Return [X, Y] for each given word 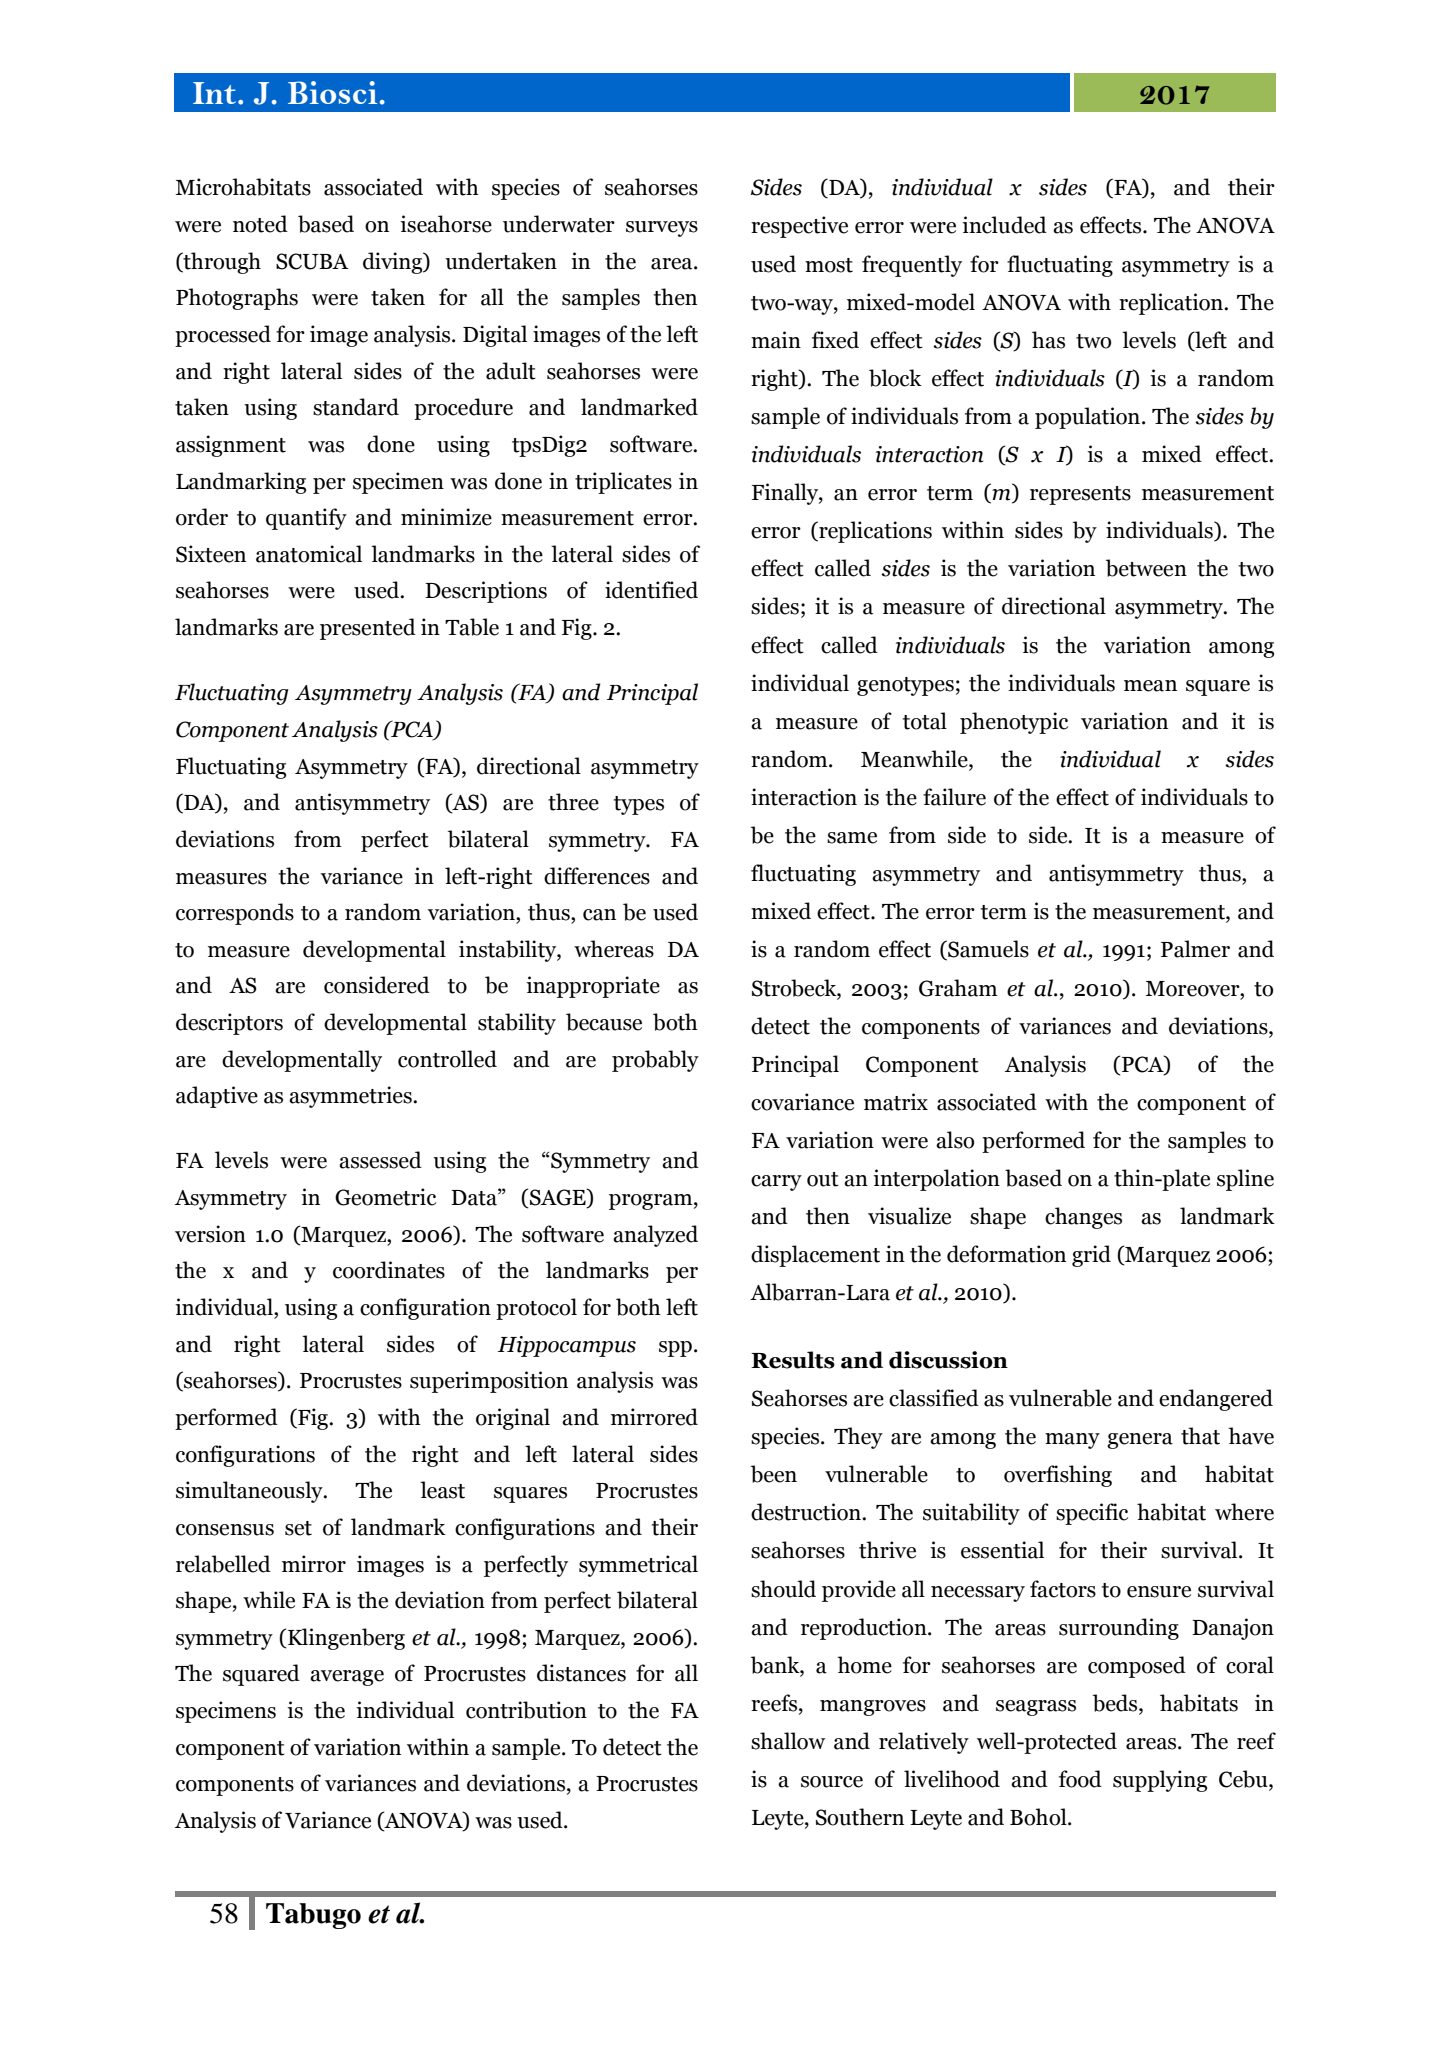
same [852, 838]
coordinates [389, 1270]
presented [368, 629]
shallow [788, 1741]
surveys [662, 229]
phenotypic [1014, 723]
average [347, 1678]
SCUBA [312, 261]
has [1048, 340]
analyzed [655, 1236]
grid [1091, 1256]
